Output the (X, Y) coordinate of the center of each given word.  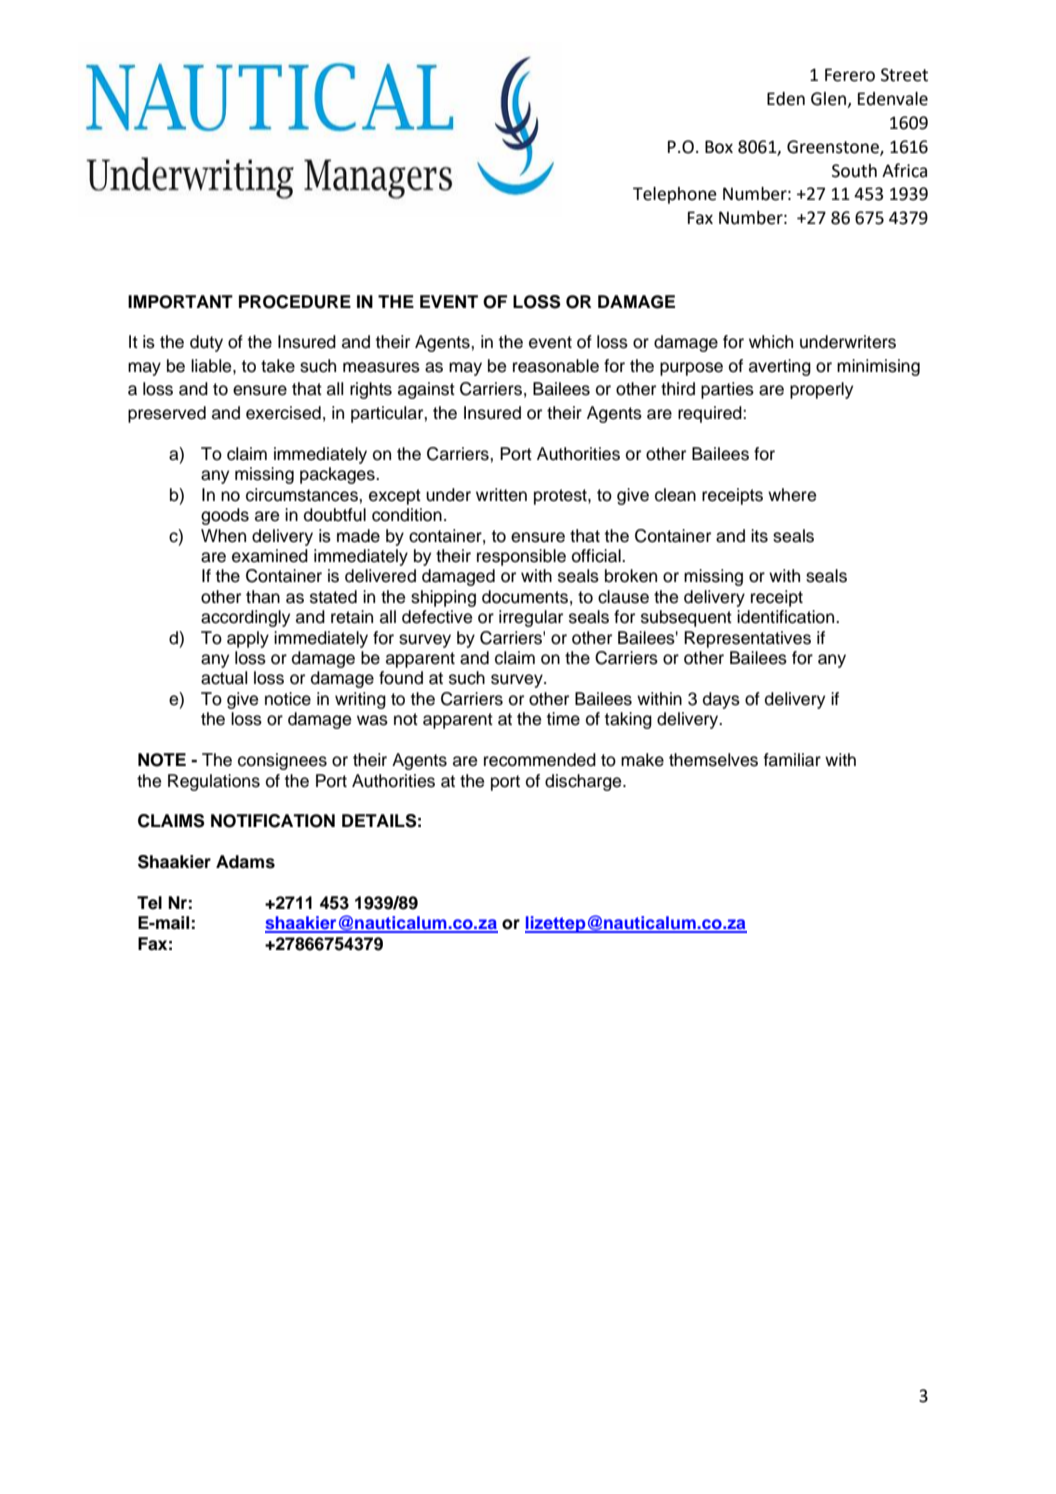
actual (224, 678)
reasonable (556, 366)
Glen (829, 100)
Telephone (675, 195)
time (563, 719)
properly (821, 390)
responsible (521, 557)
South (854, 171)
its (759, 536)
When (223, 536)
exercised (283, 413)
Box (719, 147)
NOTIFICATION (273, 821)
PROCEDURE (295, 302)
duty (206, 343)
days (721, 700)
